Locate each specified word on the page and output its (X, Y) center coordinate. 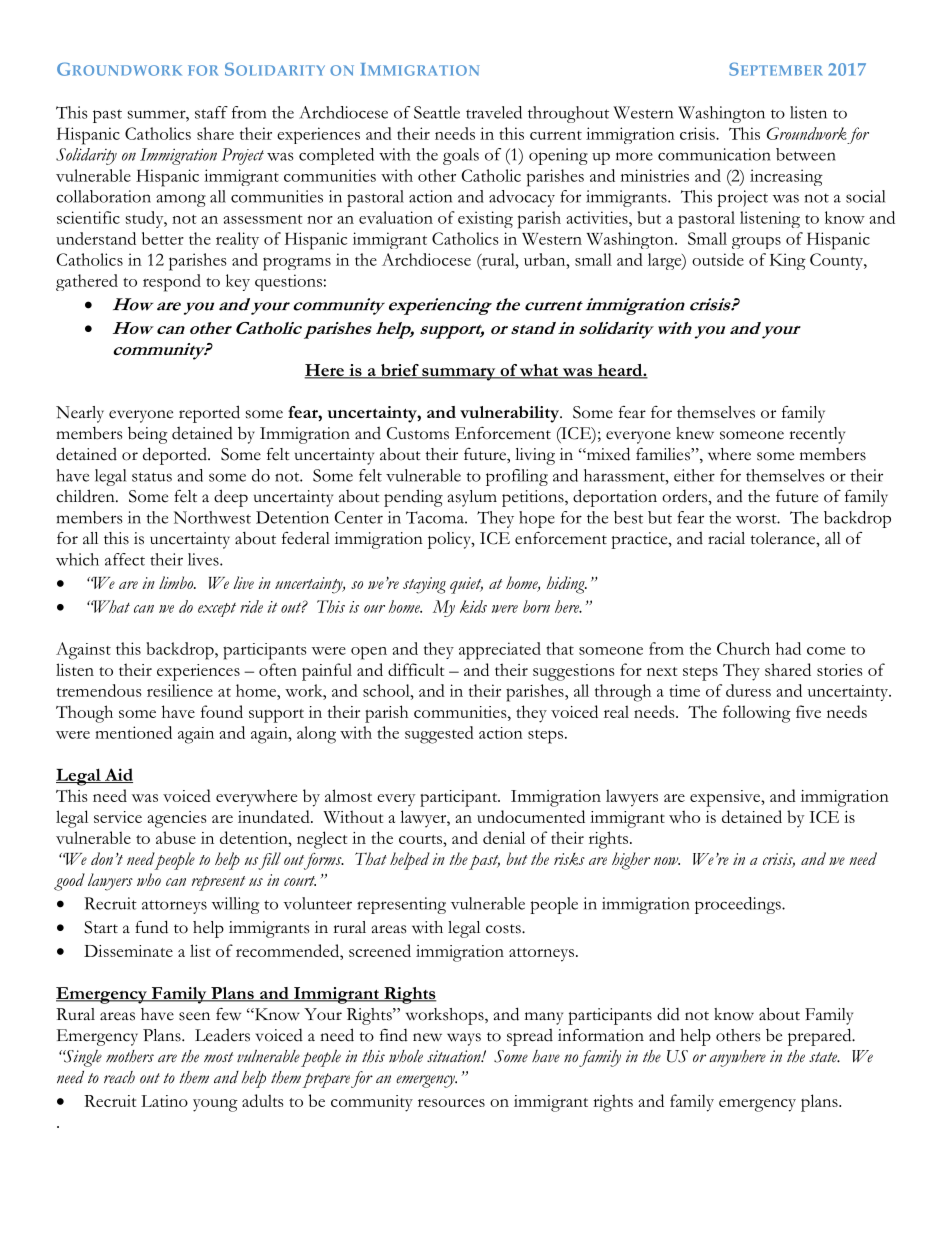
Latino (164, 1101)
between (806, 154)
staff (211, 112)
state (824, 1057)
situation (455, 1056)
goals (461, 156)
